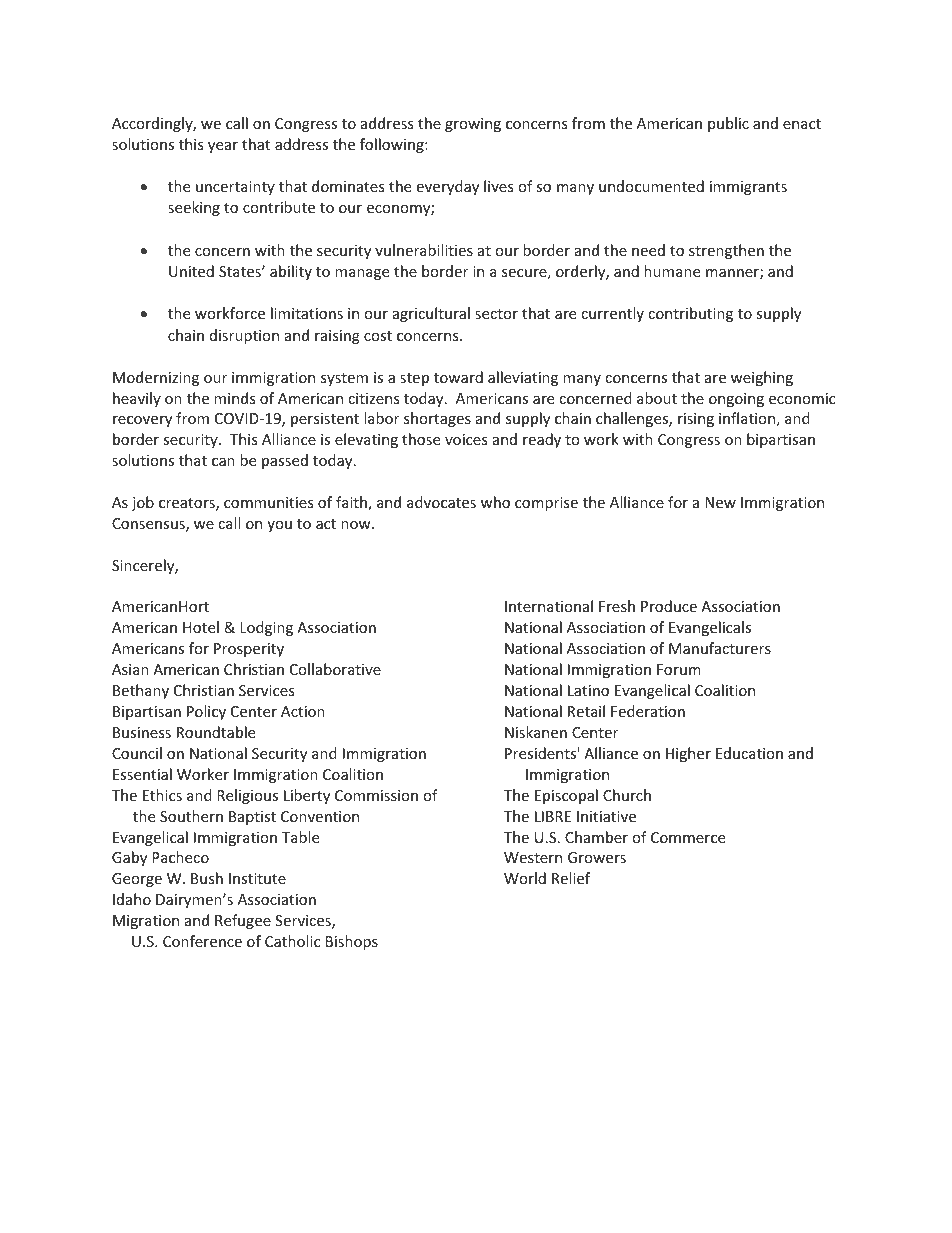  What do you see at coordinates (728, 124) in the screenshot?
I see `public` at bounding box center [728, 124].
